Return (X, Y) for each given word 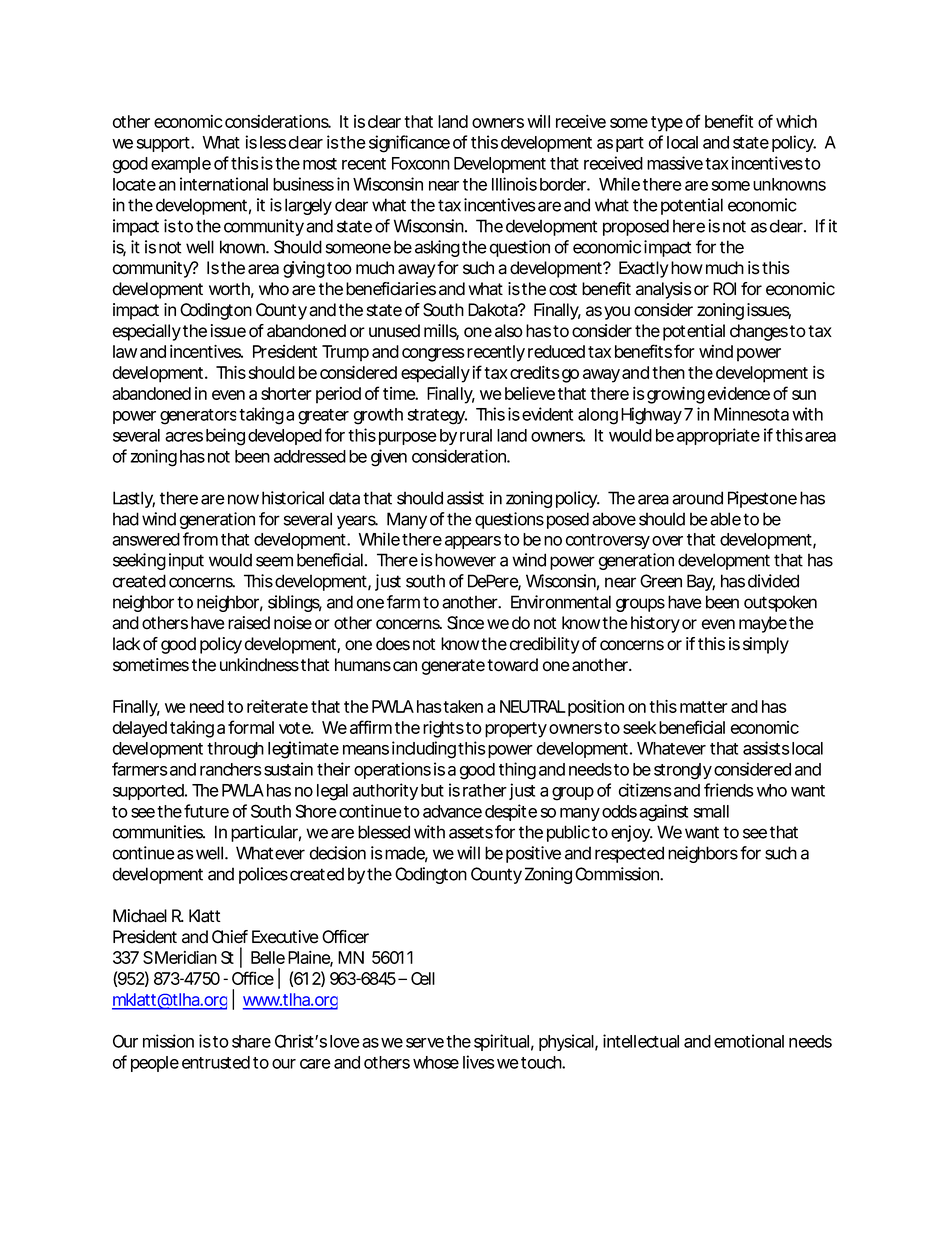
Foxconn (421, 163)
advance (452, 811)
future (206, 811)
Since (465, 623)
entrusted (216, 1062)
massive (675, 163)
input (186, 561)
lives (479, 1062)
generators (200, 417)
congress (433, 355)
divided (773, 581)
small (711, 811)
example (181, 165)
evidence (739, 393)
